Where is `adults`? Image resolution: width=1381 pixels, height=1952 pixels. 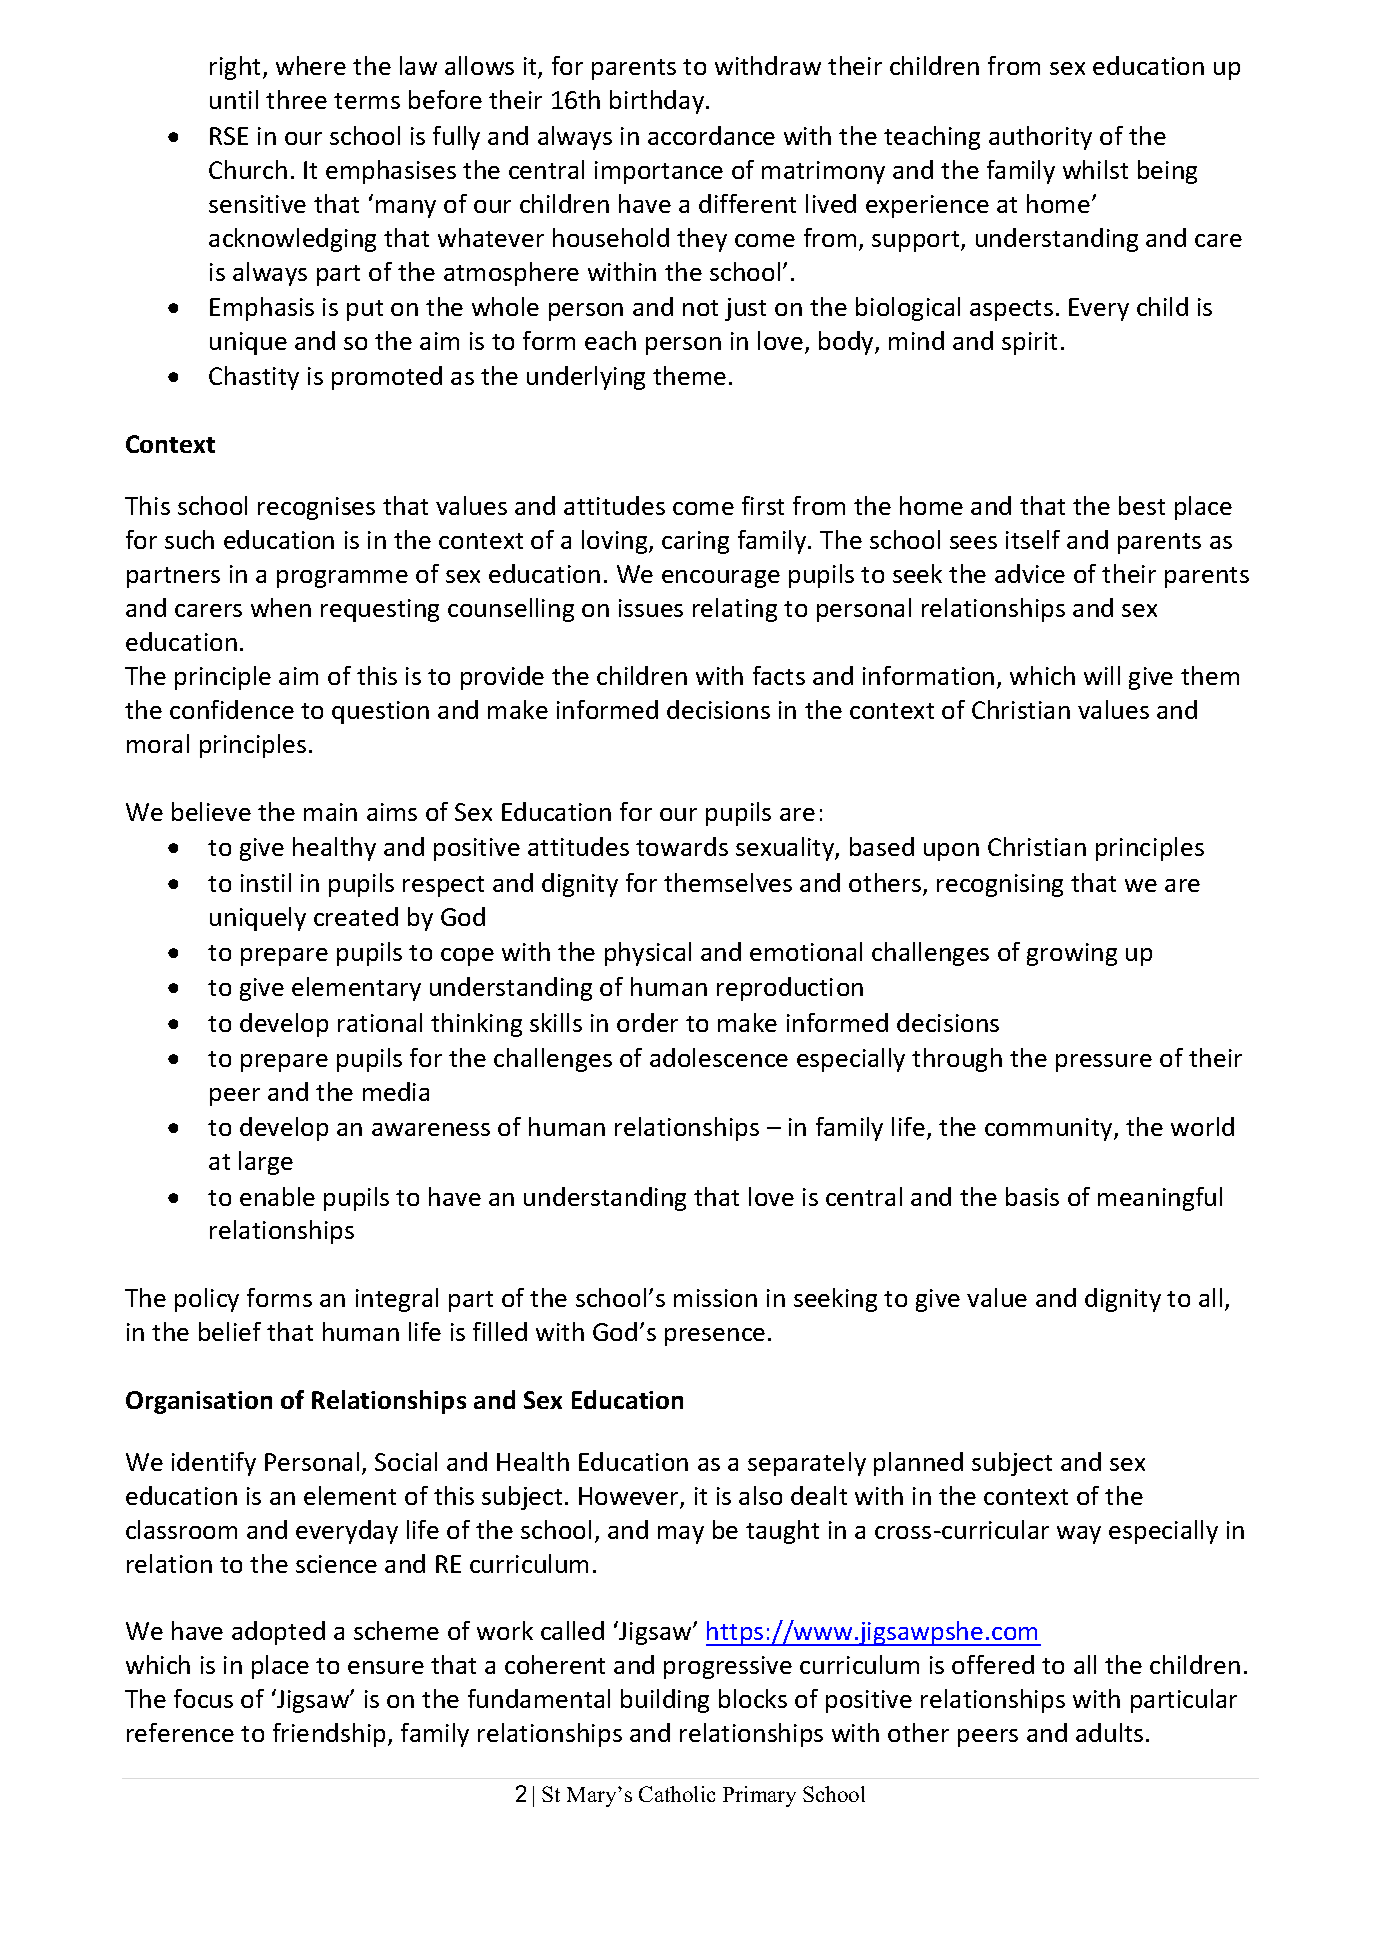
adults is located at coordinates (1109, 1732).
